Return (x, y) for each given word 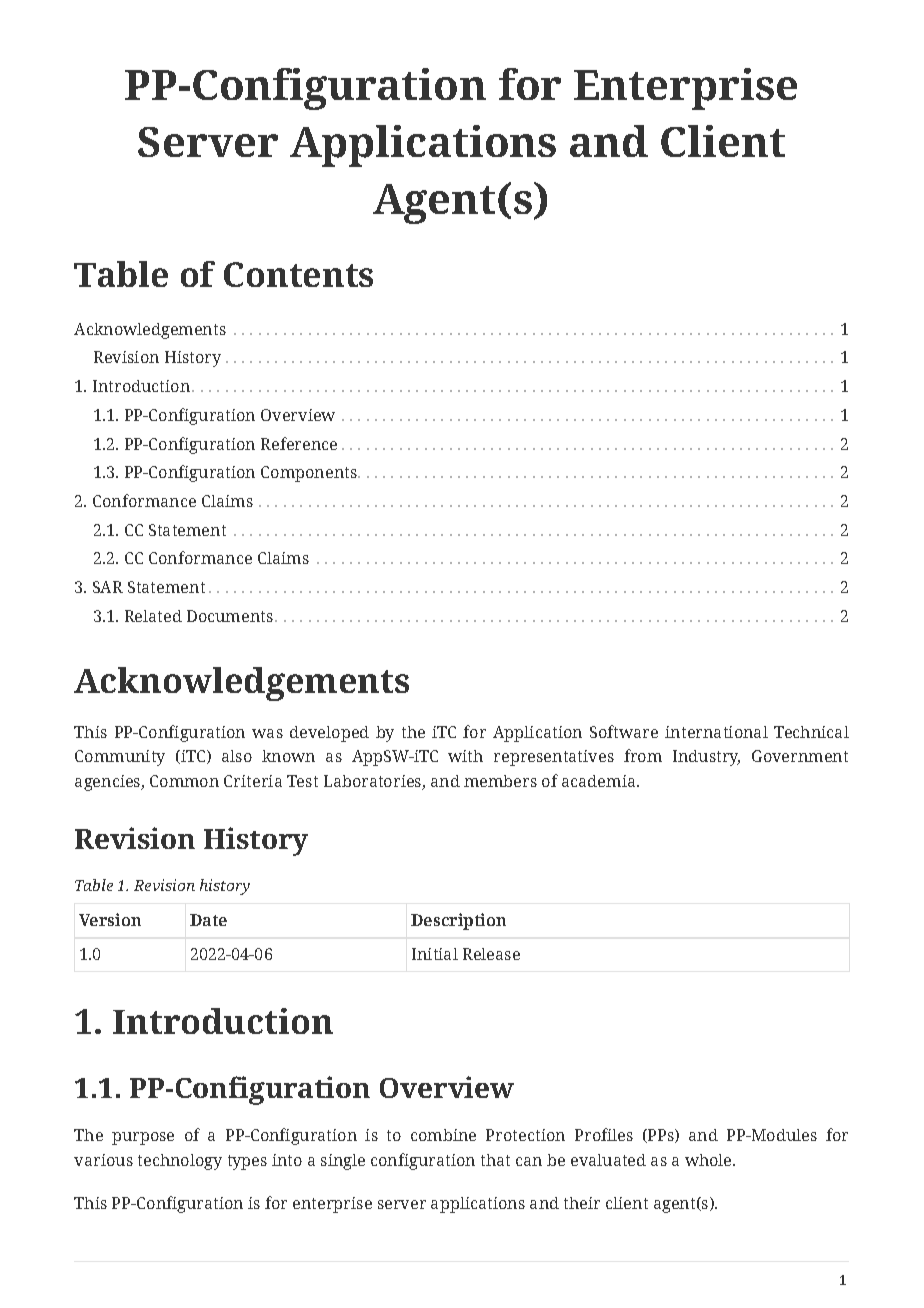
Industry (706, 758)
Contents (298, 274)
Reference (299, 443)
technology (180, 1162)
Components (310, 474)
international (716, 732)
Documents (230, 616)
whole (709, 1160)
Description (458, 921)
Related (153, 616)
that (495, 1160)
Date (208, 920)
